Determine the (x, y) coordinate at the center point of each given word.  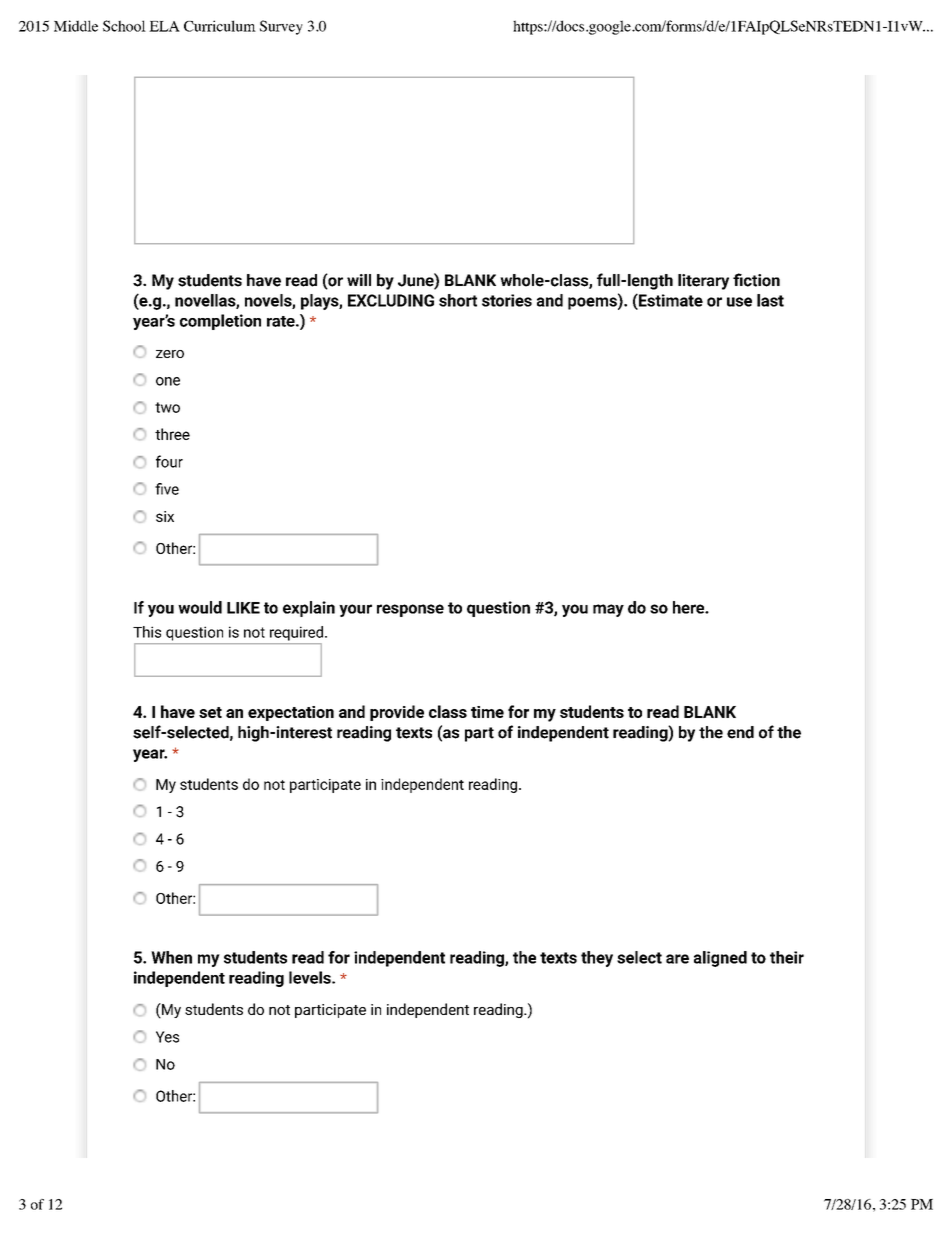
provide (397, 713)
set (210, 712)
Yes (167, 1037)
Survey (281, 27)
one (168, 381)
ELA (164, 26)
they (597, 959)
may (608, 610)
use (739, 302)
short (458, 300)
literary (703, 282)
